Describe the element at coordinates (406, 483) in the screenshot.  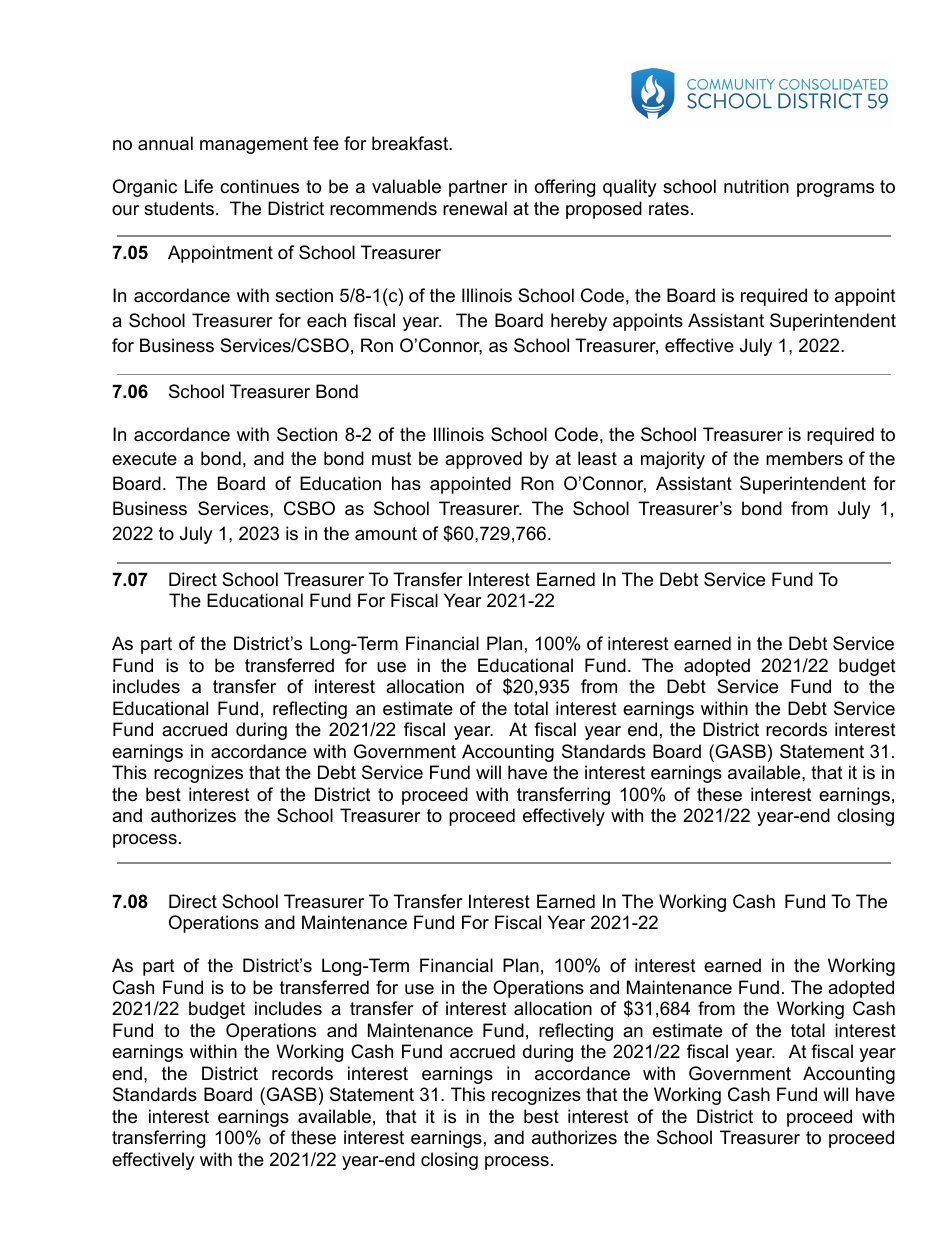
I see `has` at that location.
